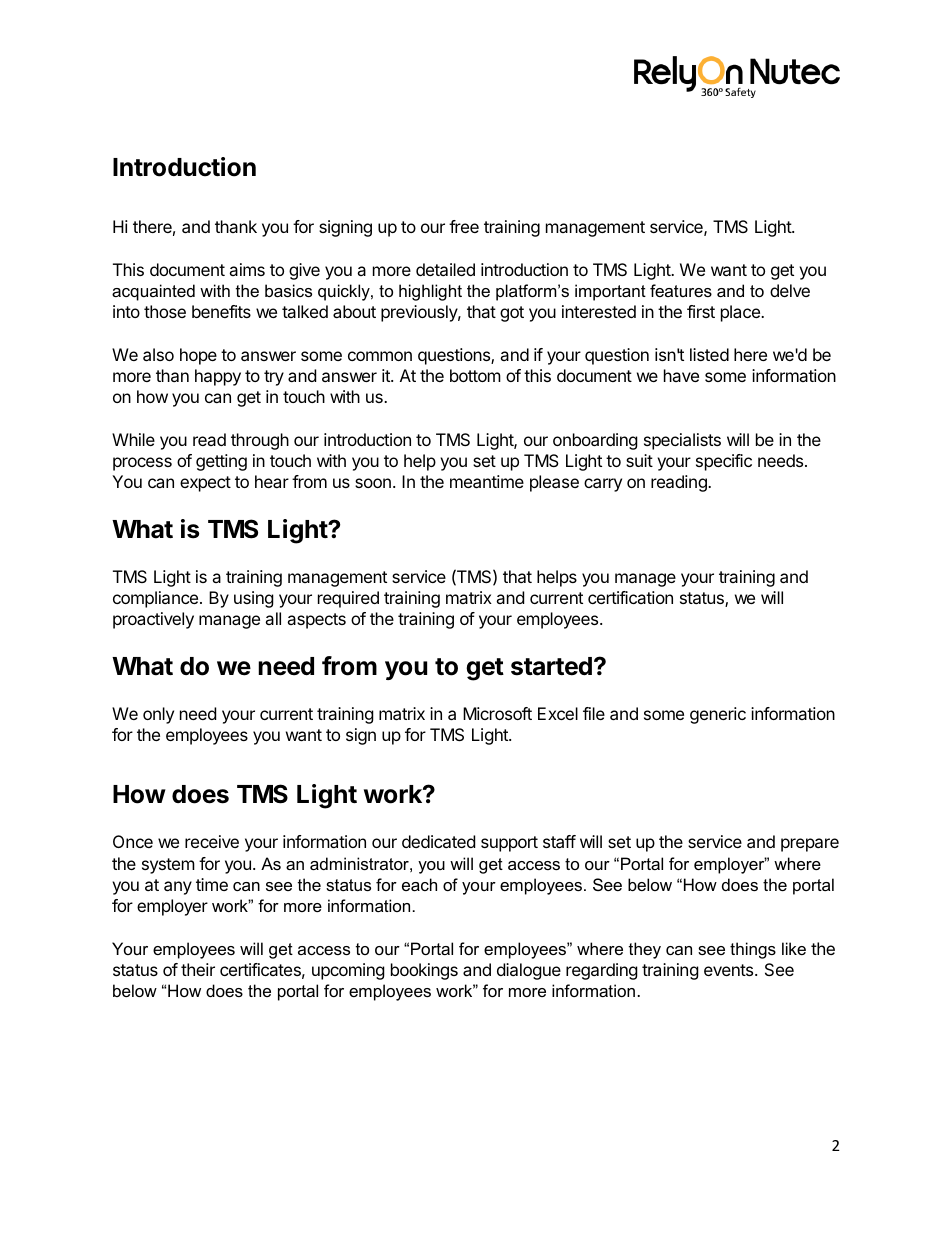  What do you see at coordinates (497, 713) in the image?
I see `Microsoft` at bounding box center [497, 713].
